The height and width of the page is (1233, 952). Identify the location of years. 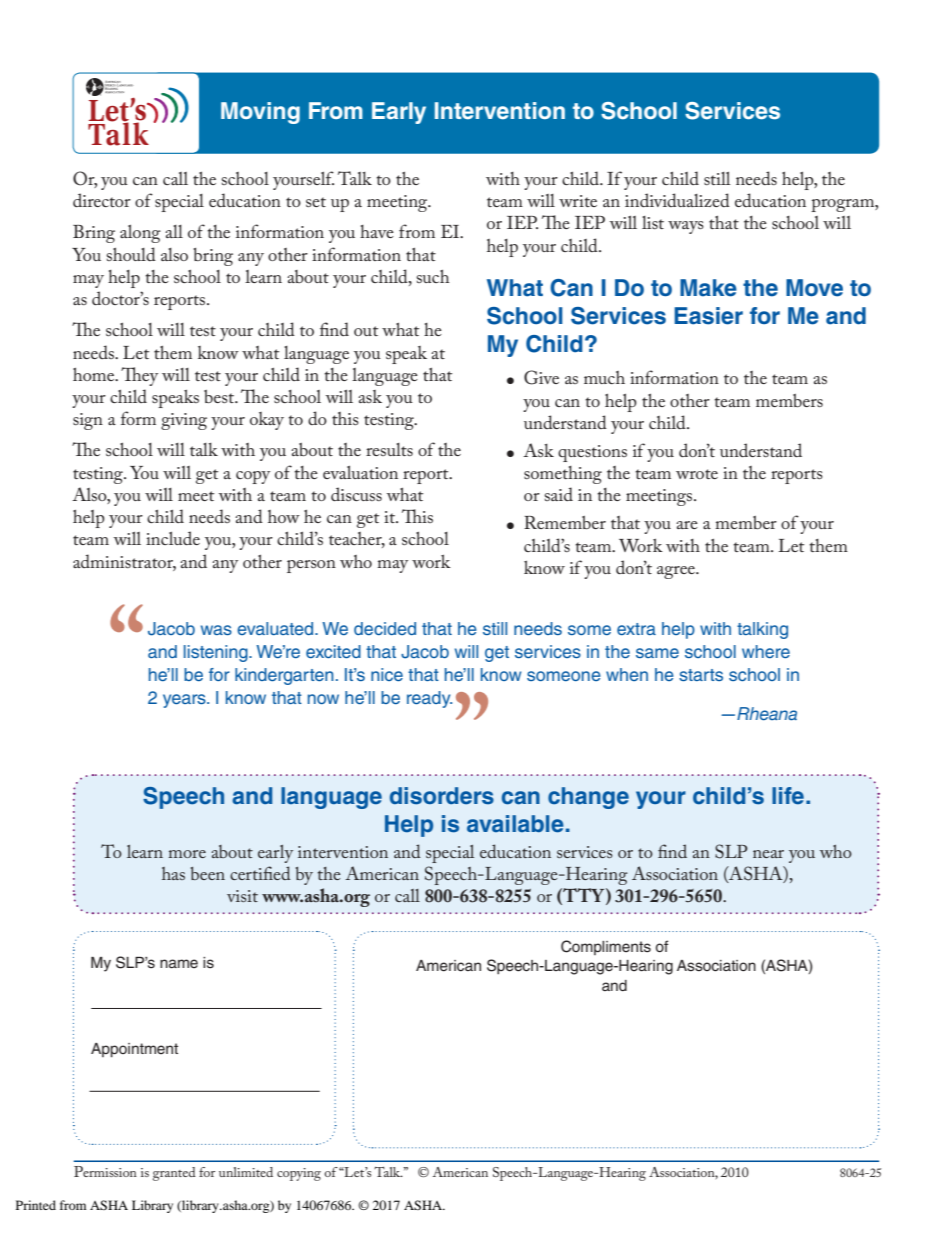
(185, 701).
